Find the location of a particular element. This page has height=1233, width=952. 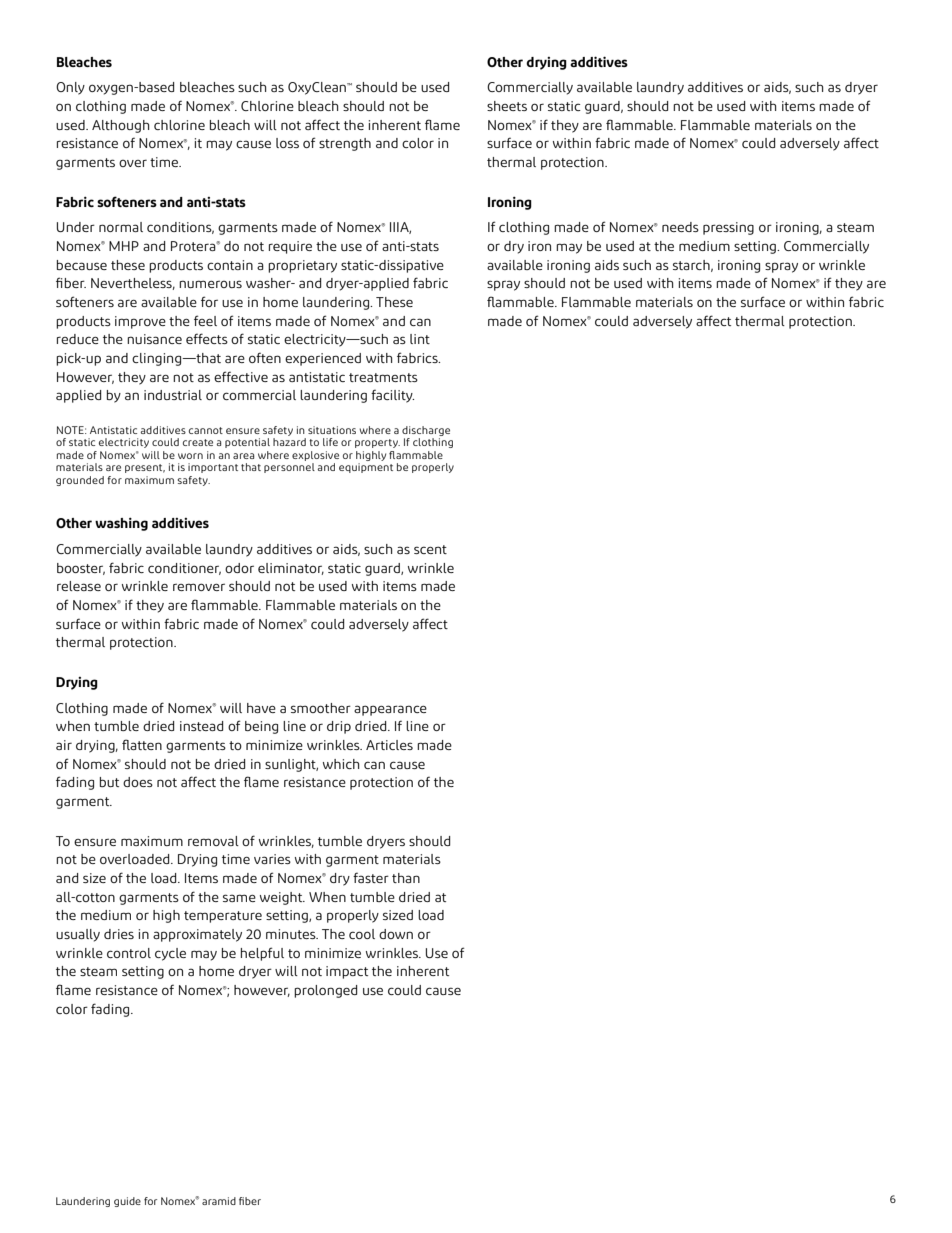

aramid is located at coordinates (219, 1201).
